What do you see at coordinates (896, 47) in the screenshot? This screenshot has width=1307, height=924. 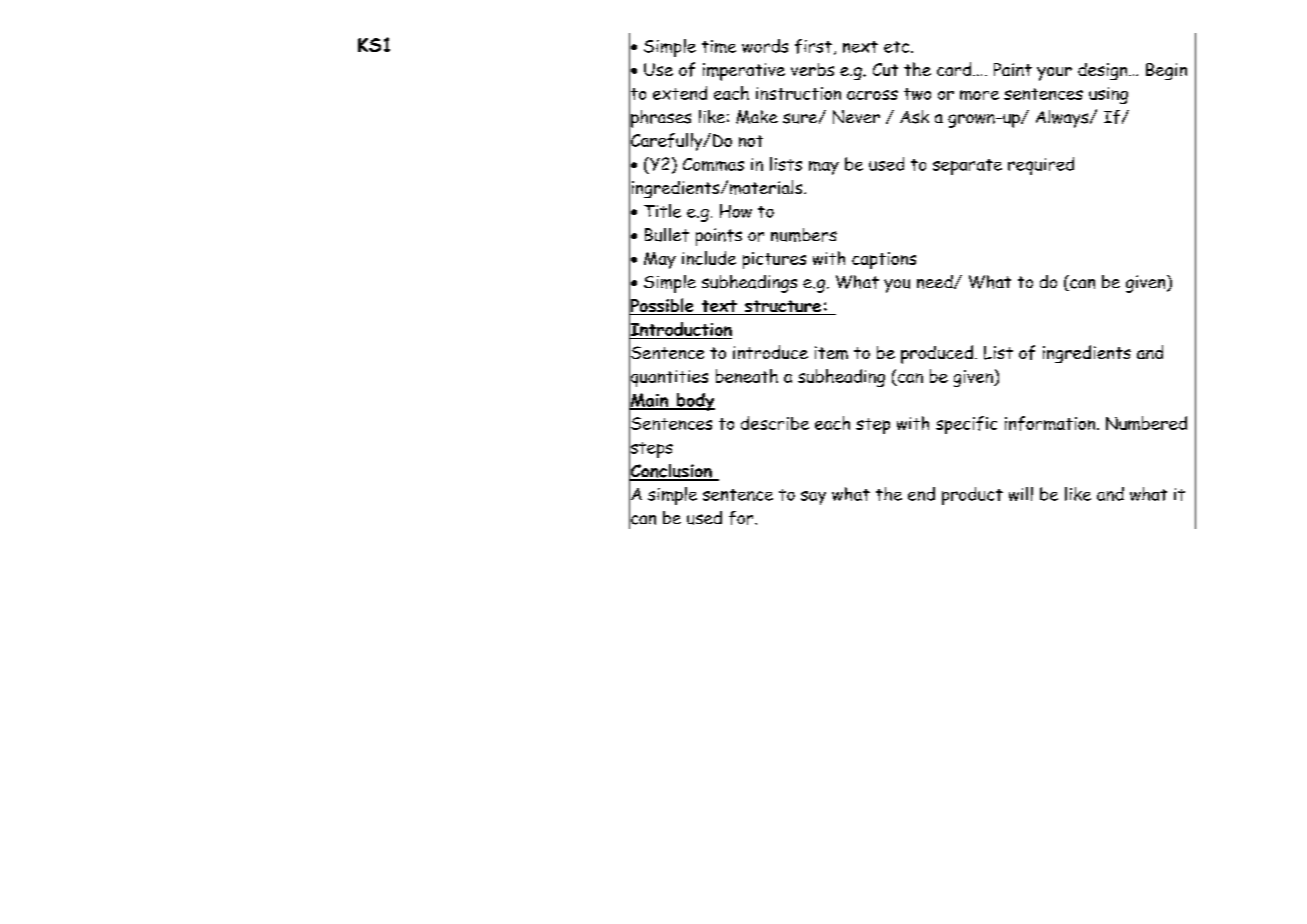 I see `etc` at bounding box center [896, 47].
